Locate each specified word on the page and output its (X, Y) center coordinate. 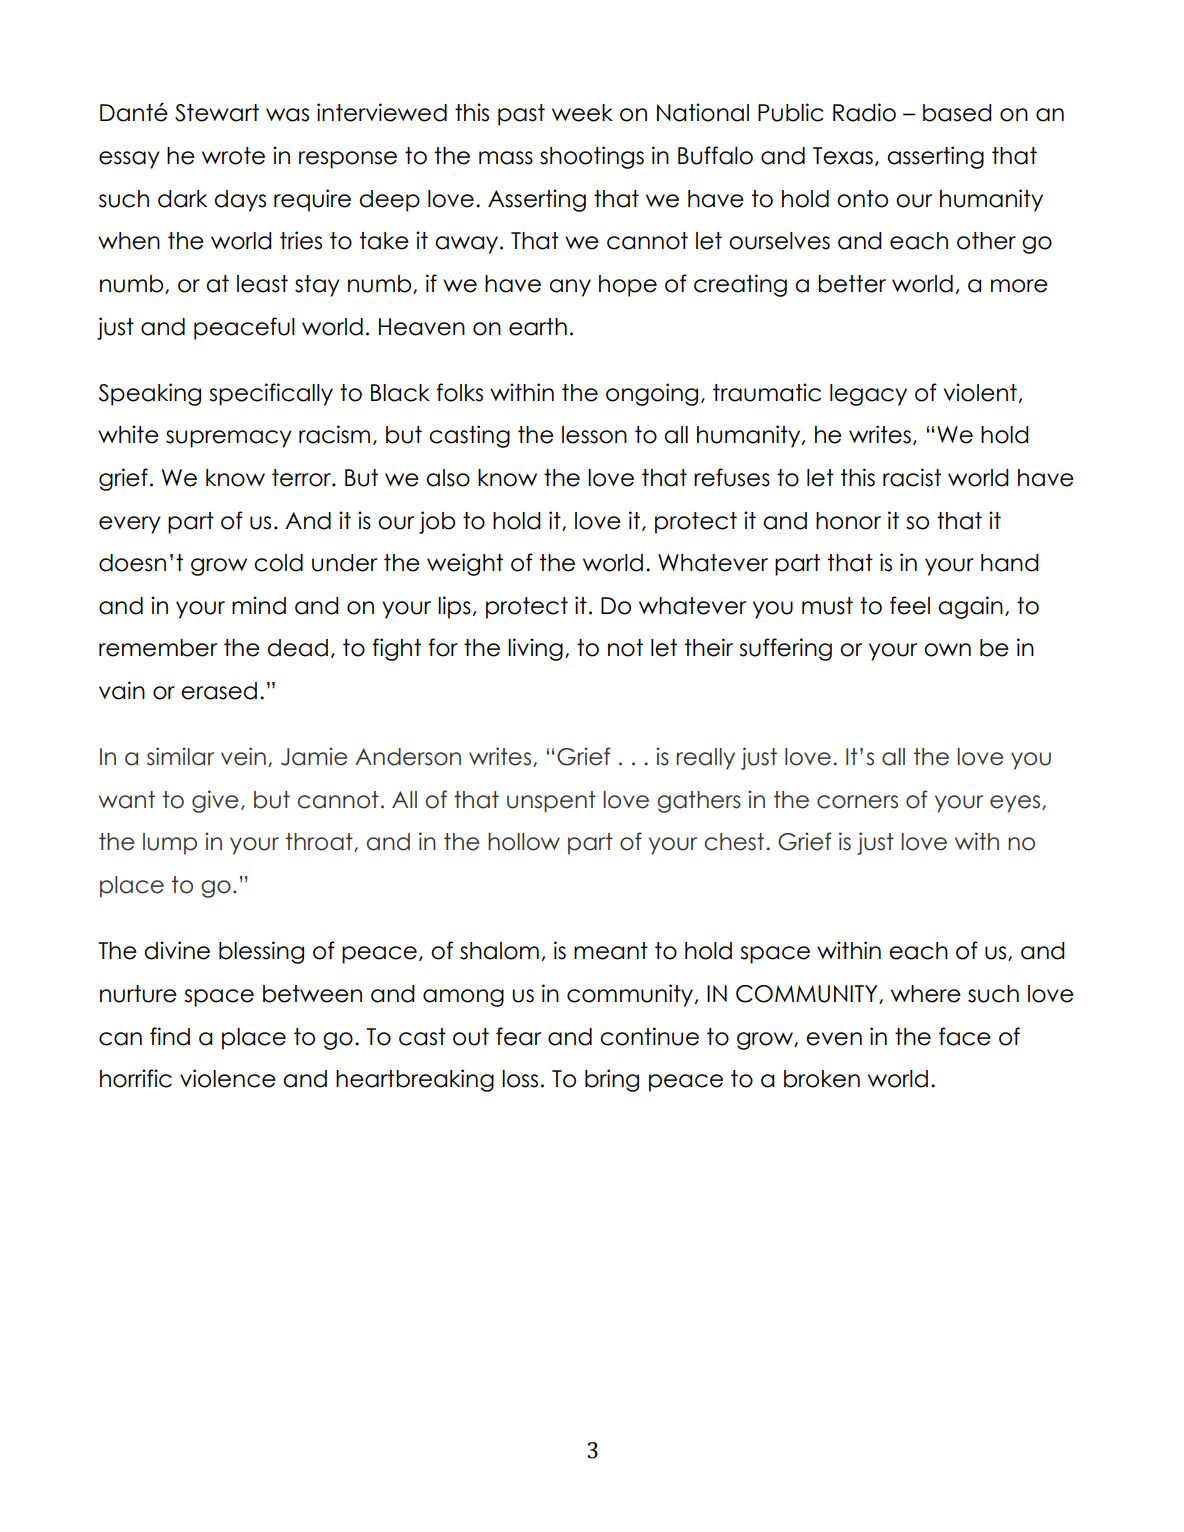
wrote (233, 156)
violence (228, 1078)
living (535, 649)
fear (518, 1036)
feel (910, 605)
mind (259, 605)
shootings (592, 157)
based (957, 113)
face (965, 1036)
